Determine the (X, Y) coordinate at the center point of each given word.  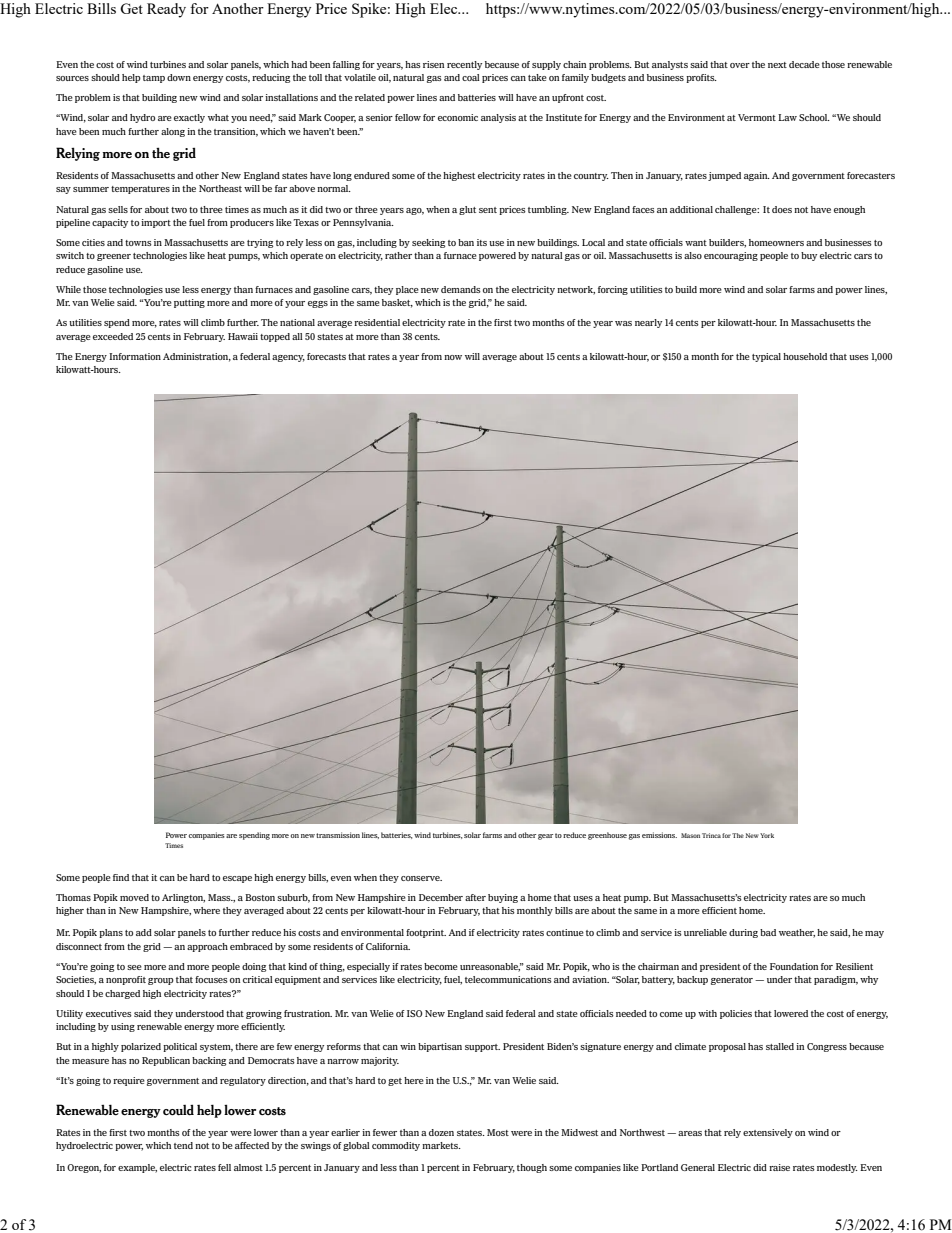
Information (135, 356)
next (777, 65)
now (453, 357)
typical (766, 357)
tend (183, 1145)
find (121, 877)
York (767, 835)
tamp (154, 79)
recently (464, 65)
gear (545, 837)
